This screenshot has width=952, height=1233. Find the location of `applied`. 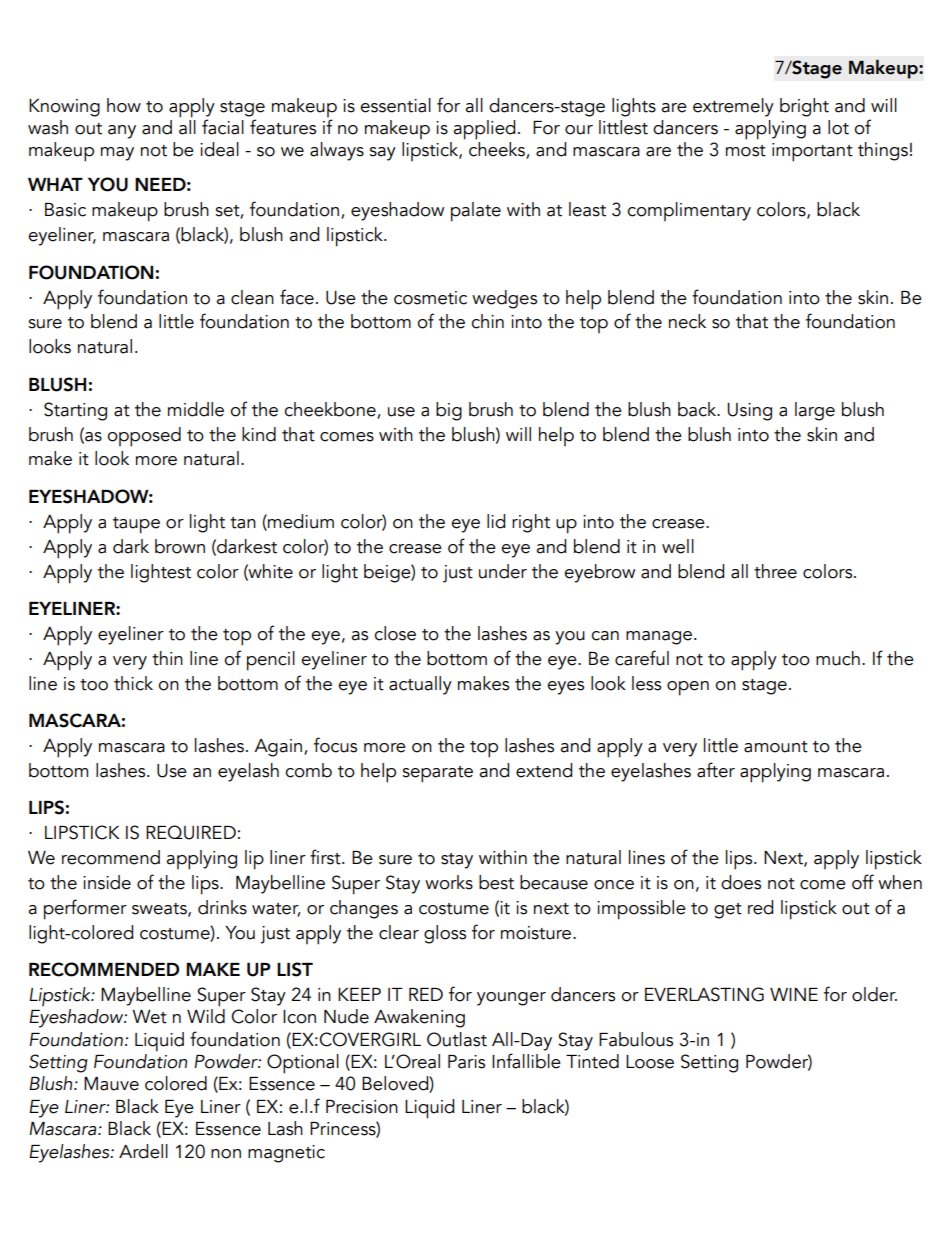

applied is located at coordinates (484, 130).
